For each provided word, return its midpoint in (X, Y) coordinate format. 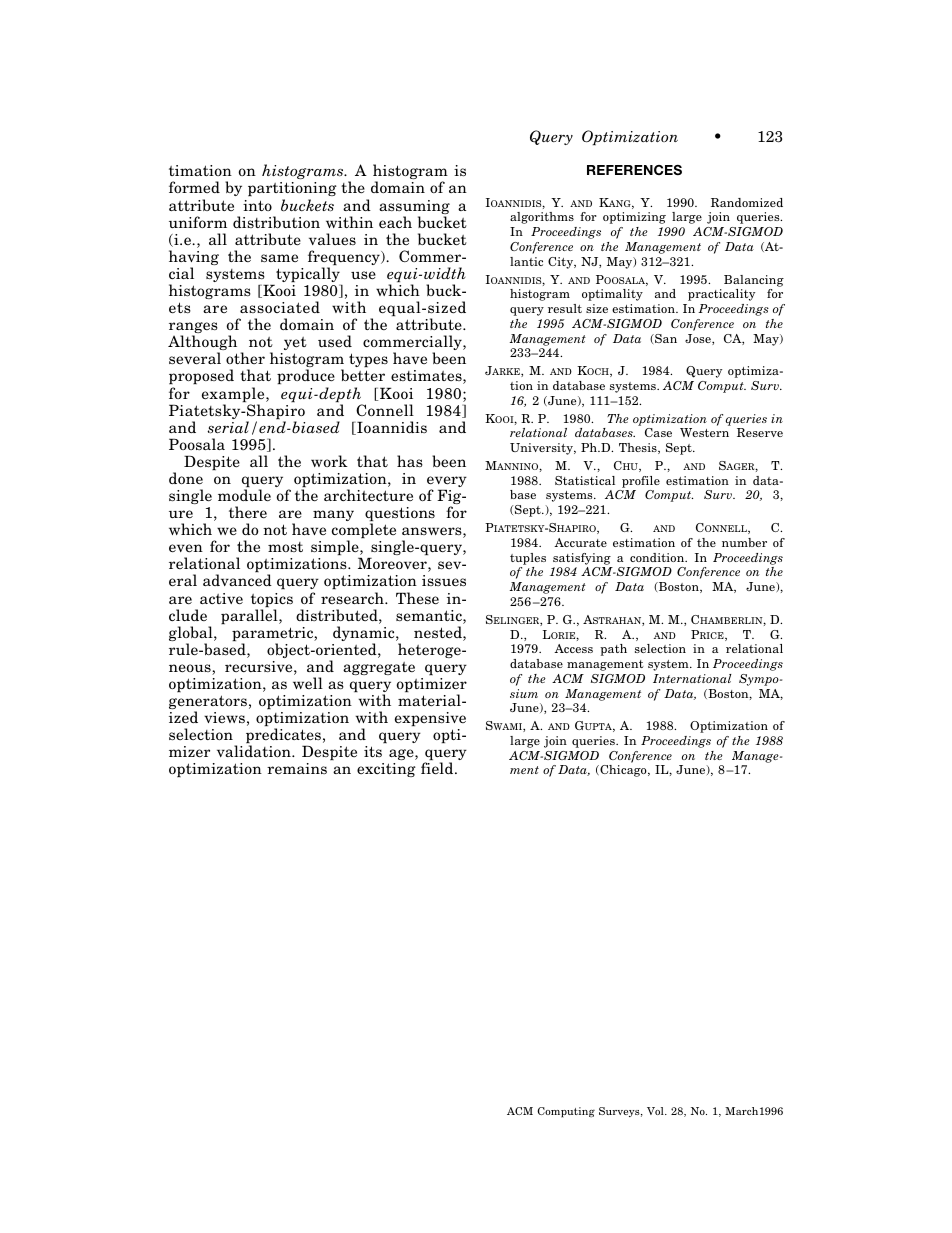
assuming (414, 208)
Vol (656, 1111)
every (447, 483)
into (257, 205)
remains (297, 769)
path (613, 650)
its (373, 751)
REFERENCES (634, 170)
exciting (386, 770)
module (244, 495)
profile (641, 482)
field (438, 768)
